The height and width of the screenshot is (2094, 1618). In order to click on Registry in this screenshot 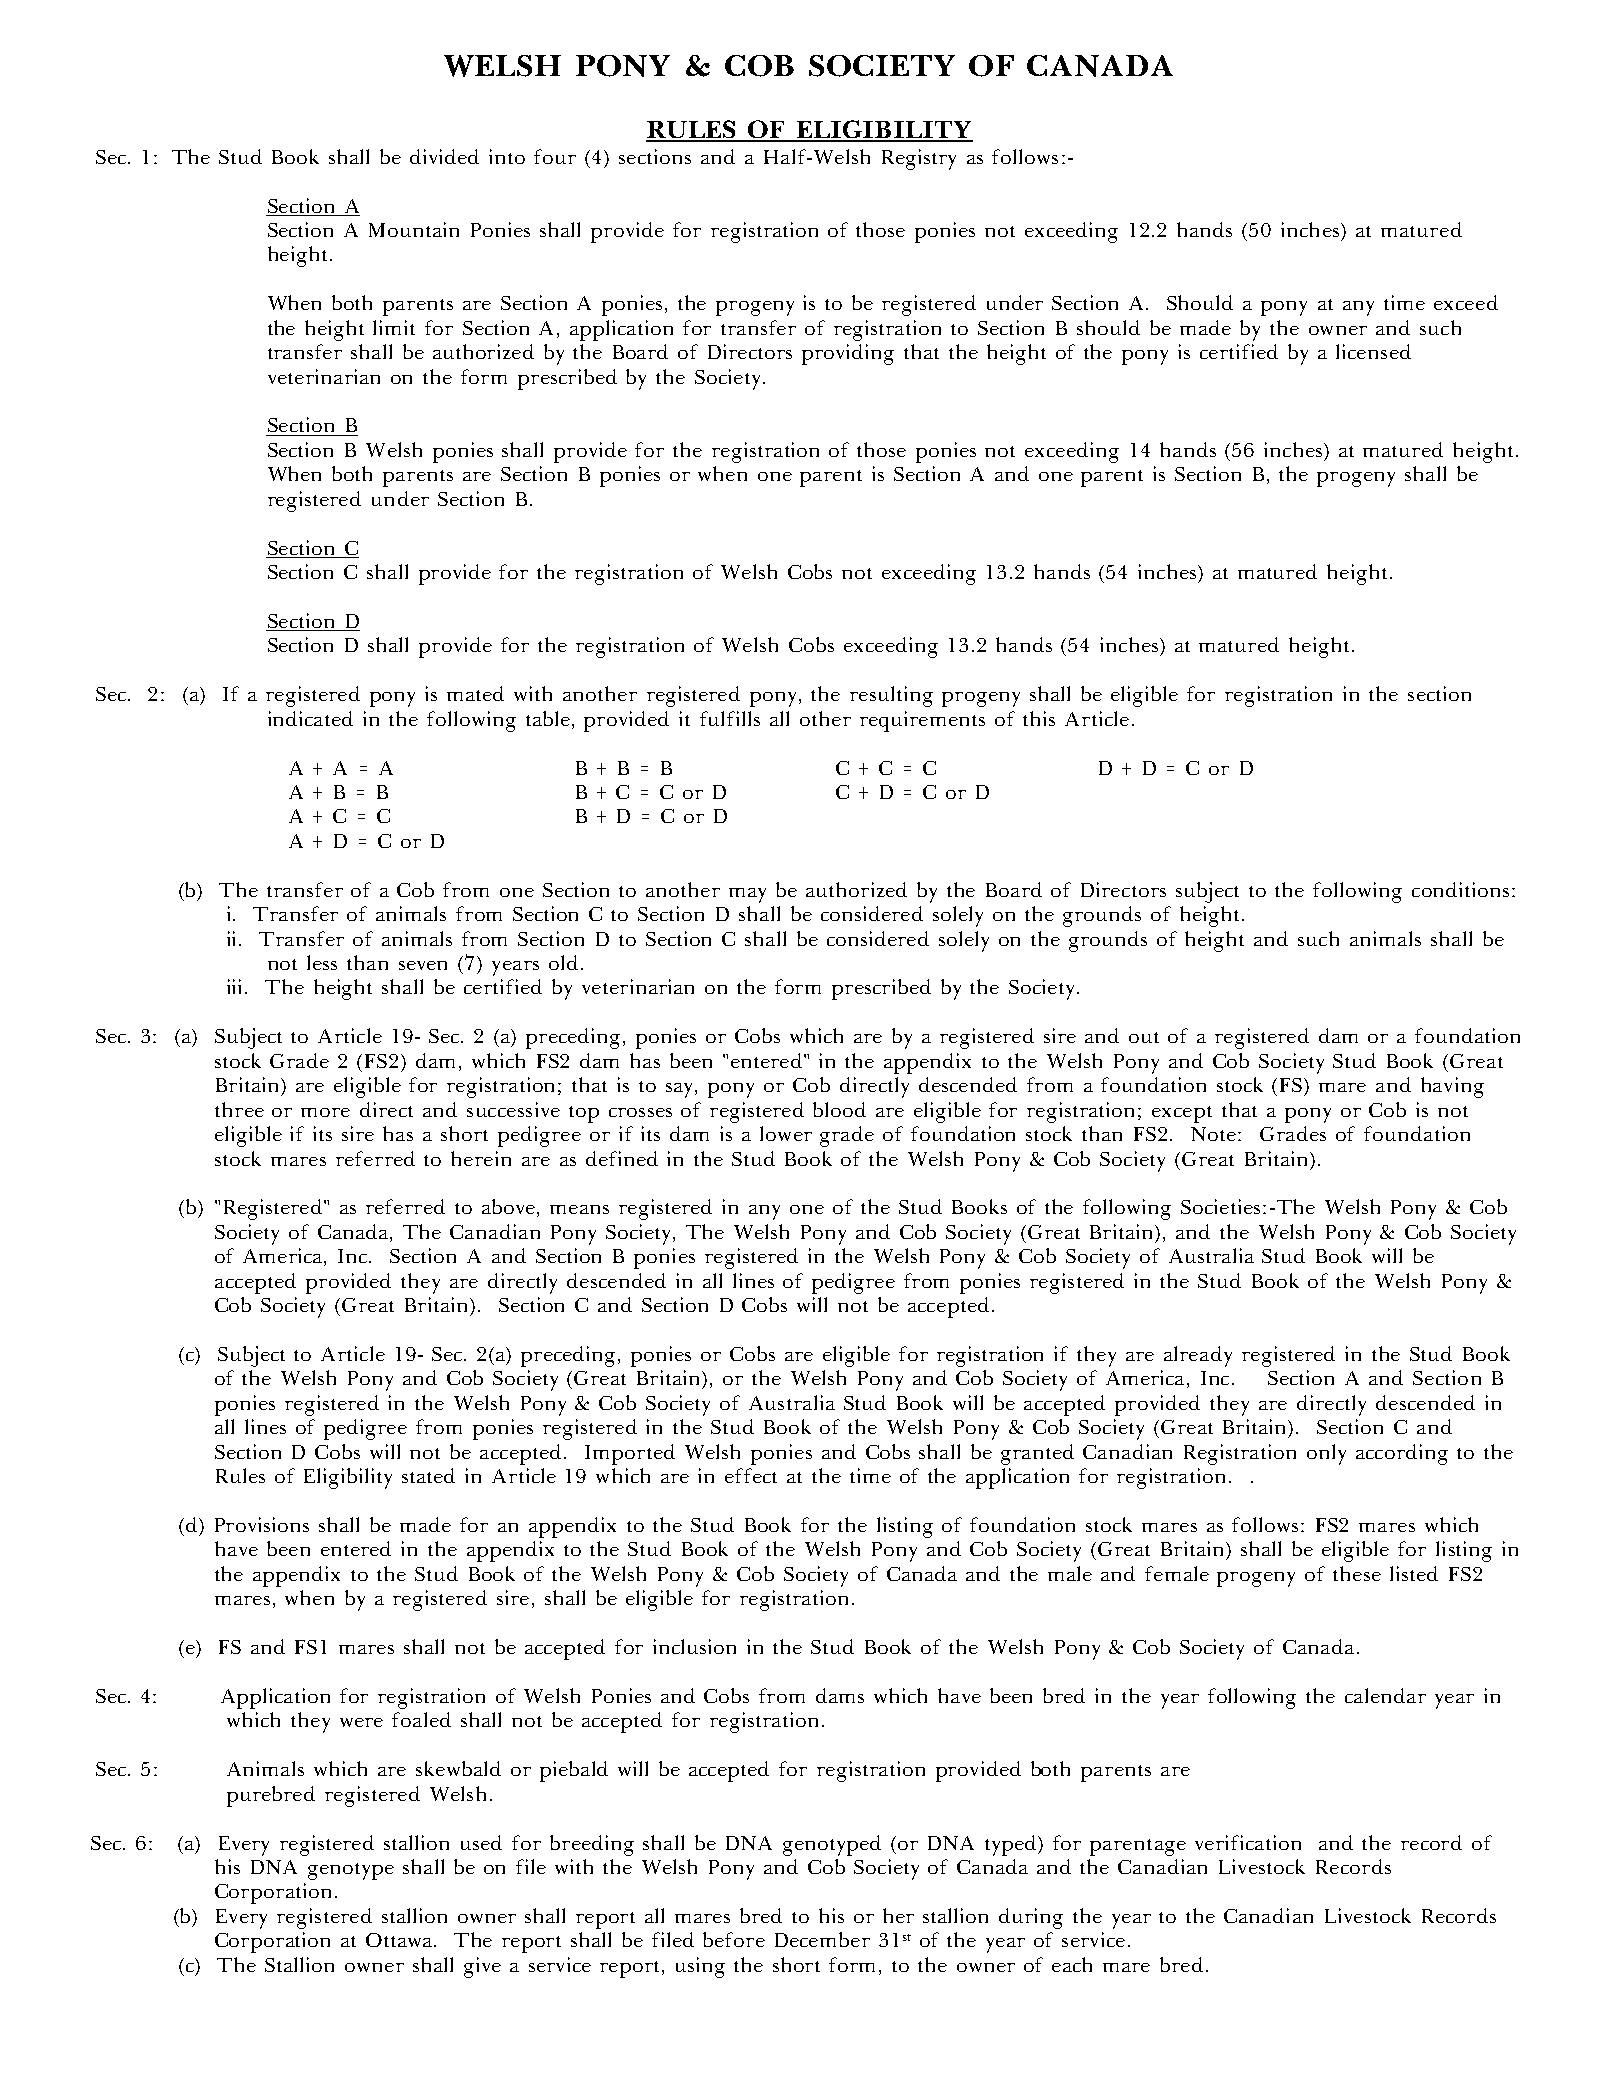, I will do `click(919, 159)`.
